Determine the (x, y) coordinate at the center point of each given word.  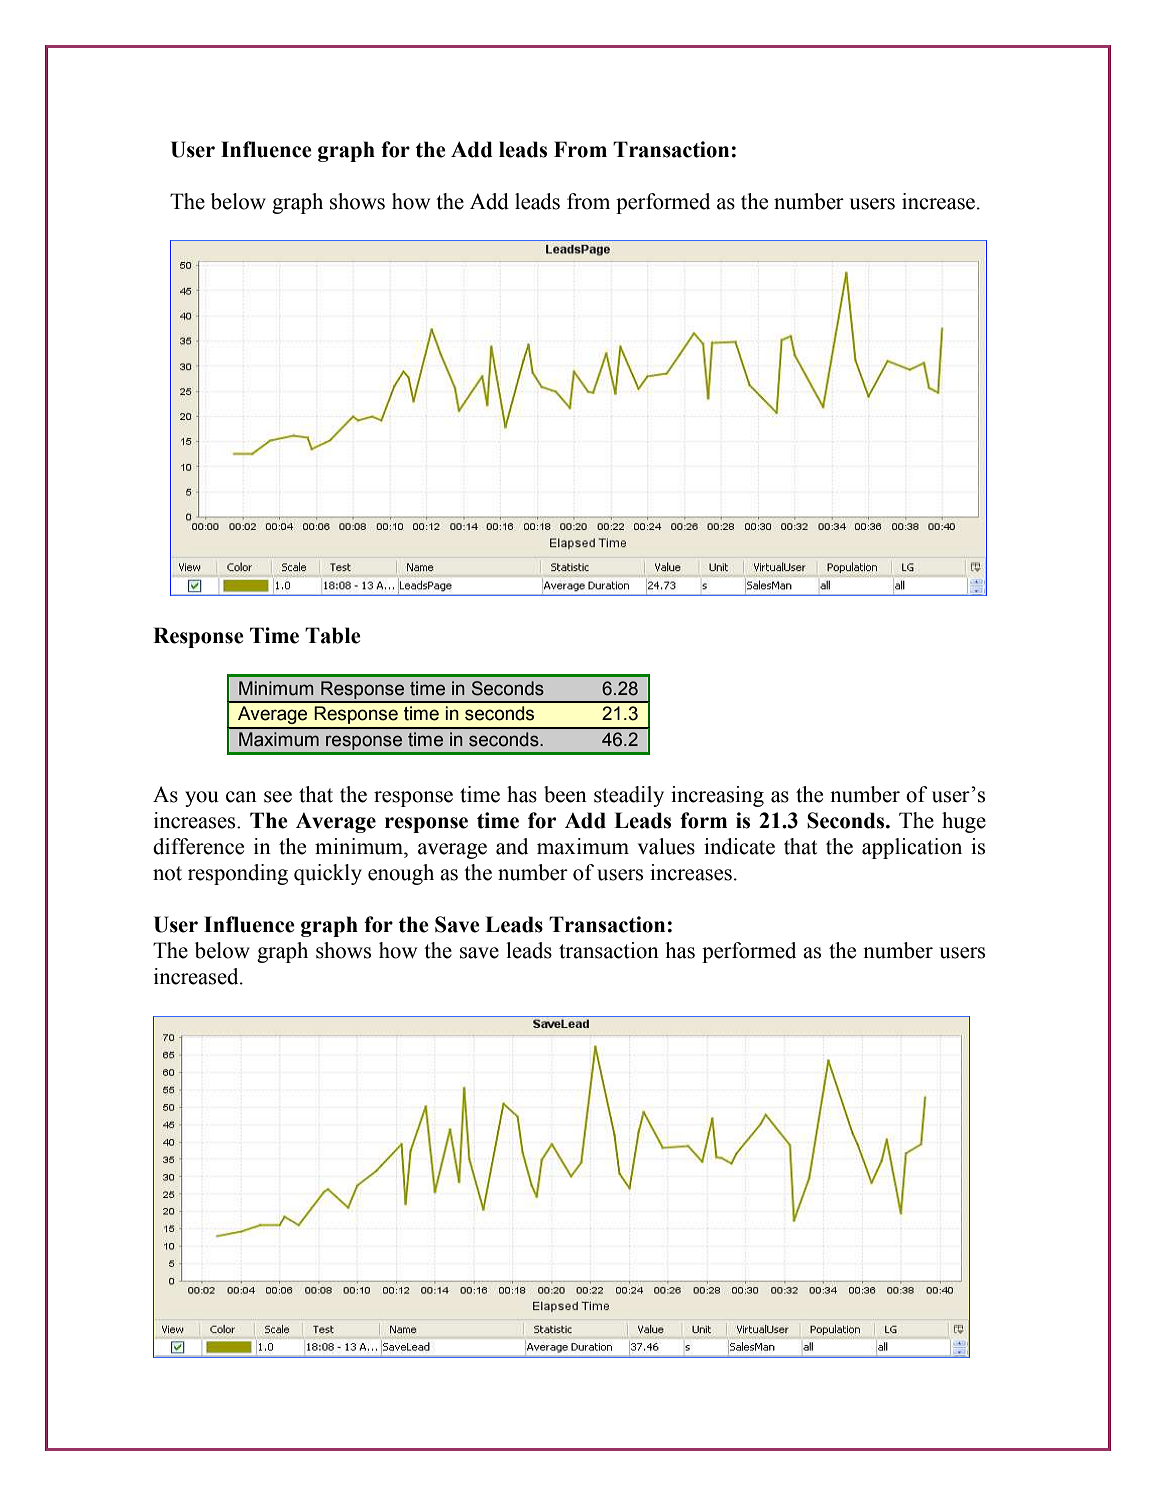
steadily (629, 796)
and (512, 846)
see (278, 797)
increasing (717, 796)
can (241, 797)
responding (238, 874)
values (666, 846)
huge (964, 822)
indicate (739, 846)
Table (333, 635)
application (912, 848)
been (565, 794)
